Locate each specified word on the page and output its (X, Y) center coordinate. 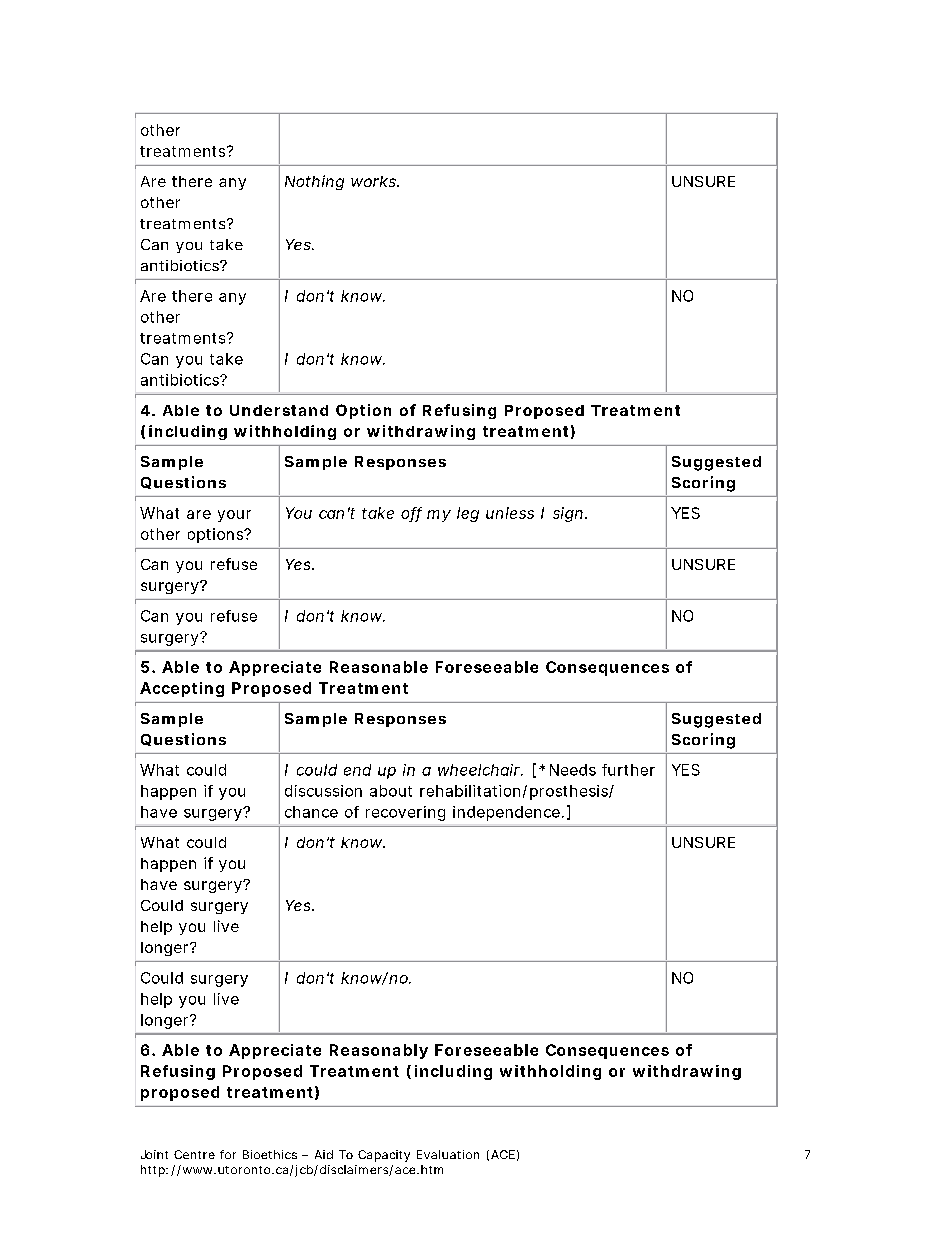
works (375, 181)
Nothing (314, 182)
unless (510, 513)
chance (311, 812)
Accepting (182, 689)
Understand (279, 410)
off (411, 514)
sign (569, 514)
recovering (405, 813)
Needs (573, 770)
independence (508, 813)
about (391, 791)
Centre (194, 1154)
